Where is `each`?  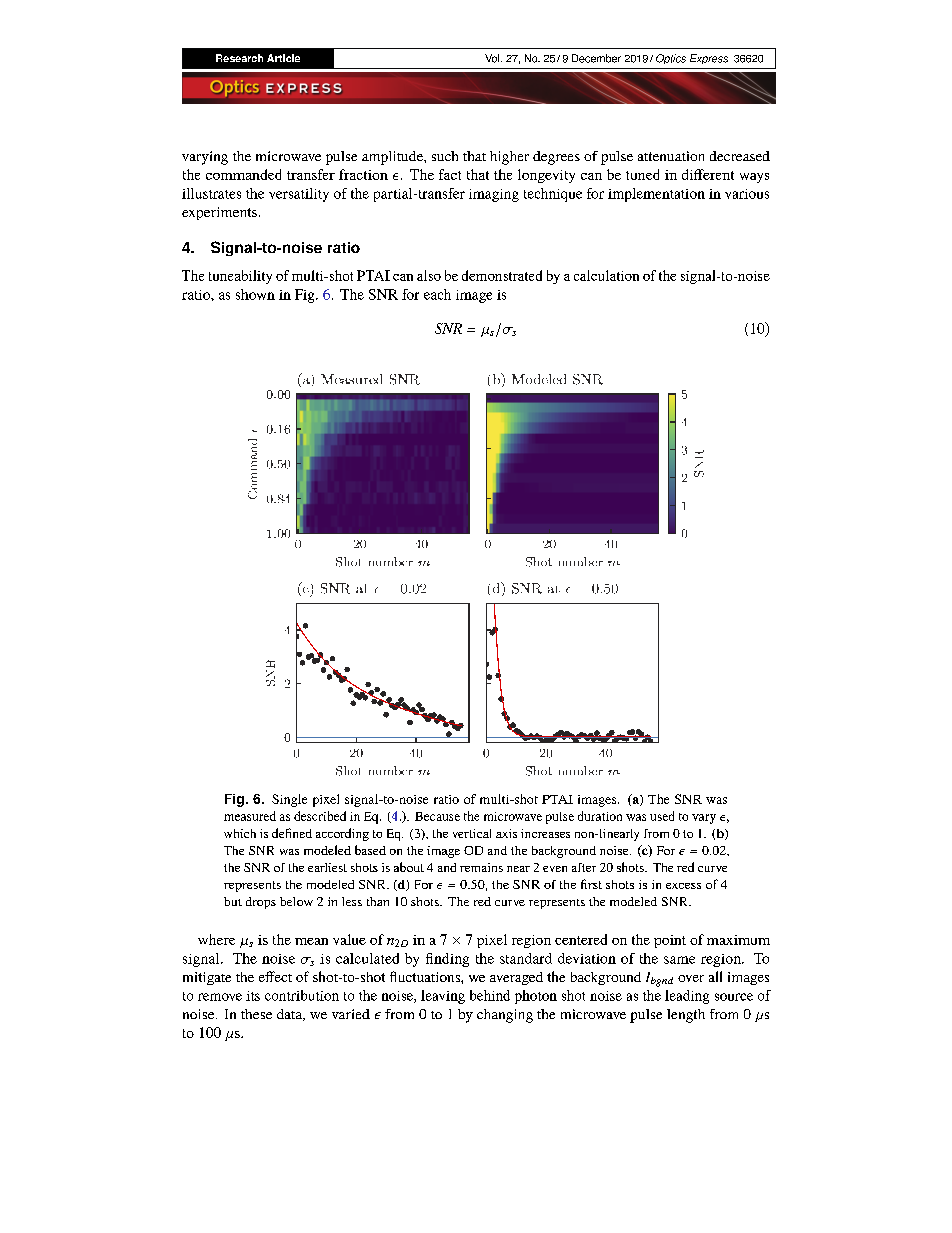
each is located at coordinates (437, 294).
